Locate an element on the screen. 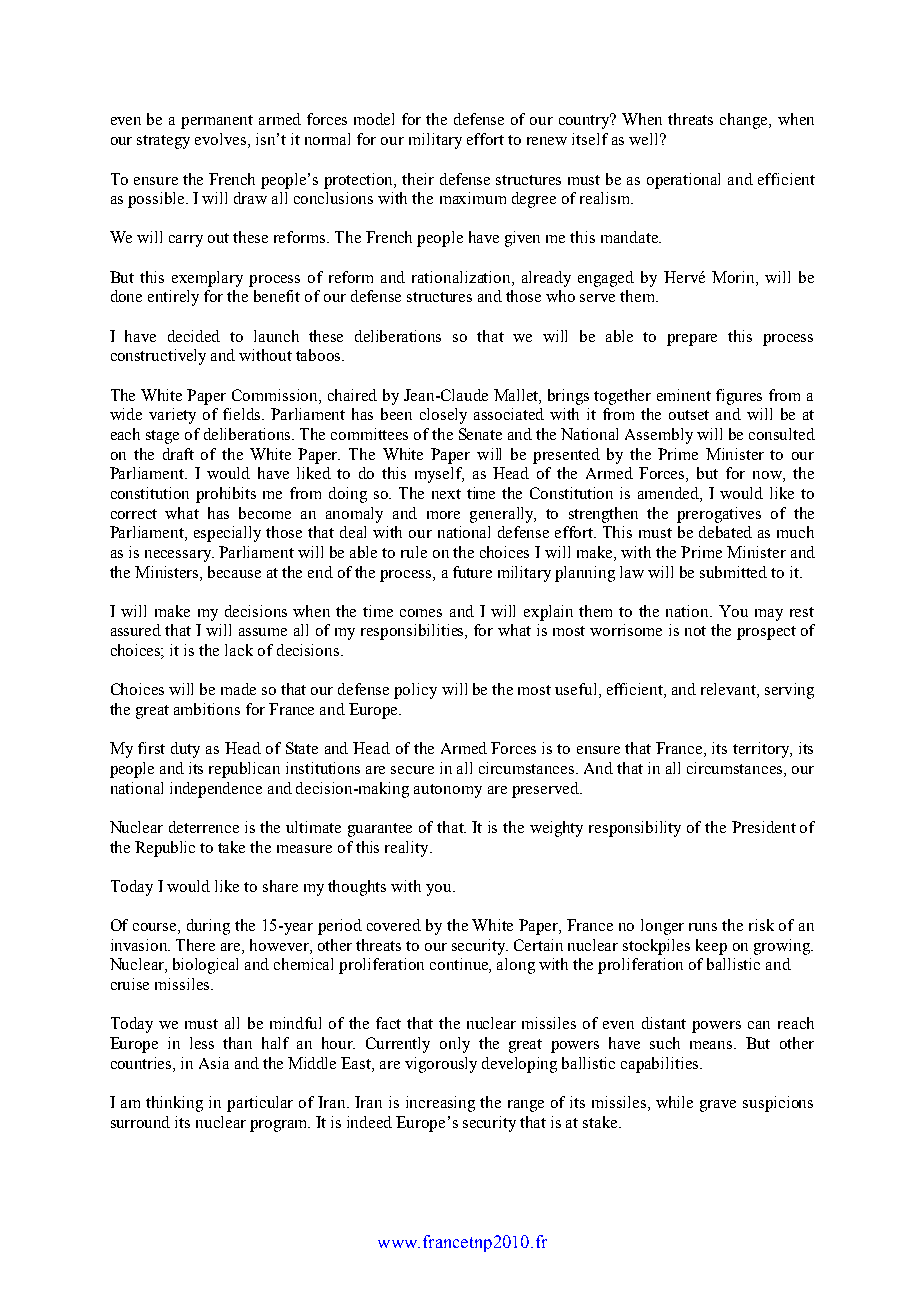 This screenshot has width=924, height=1308. not is located at coordinates (695, 631).
